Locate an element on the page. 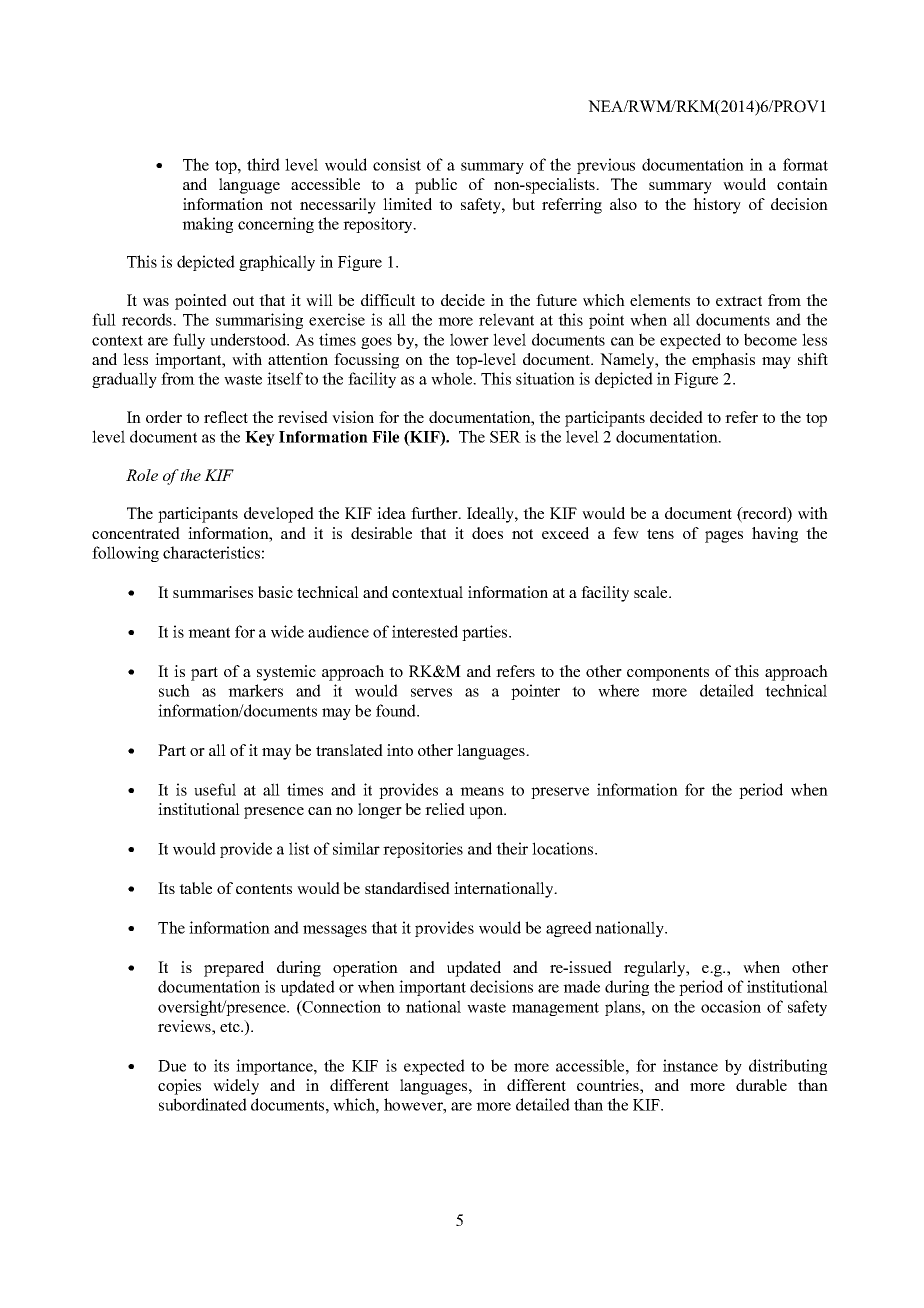 This document has width=924, height=1308. useful is located at coordinates (215, 789).
